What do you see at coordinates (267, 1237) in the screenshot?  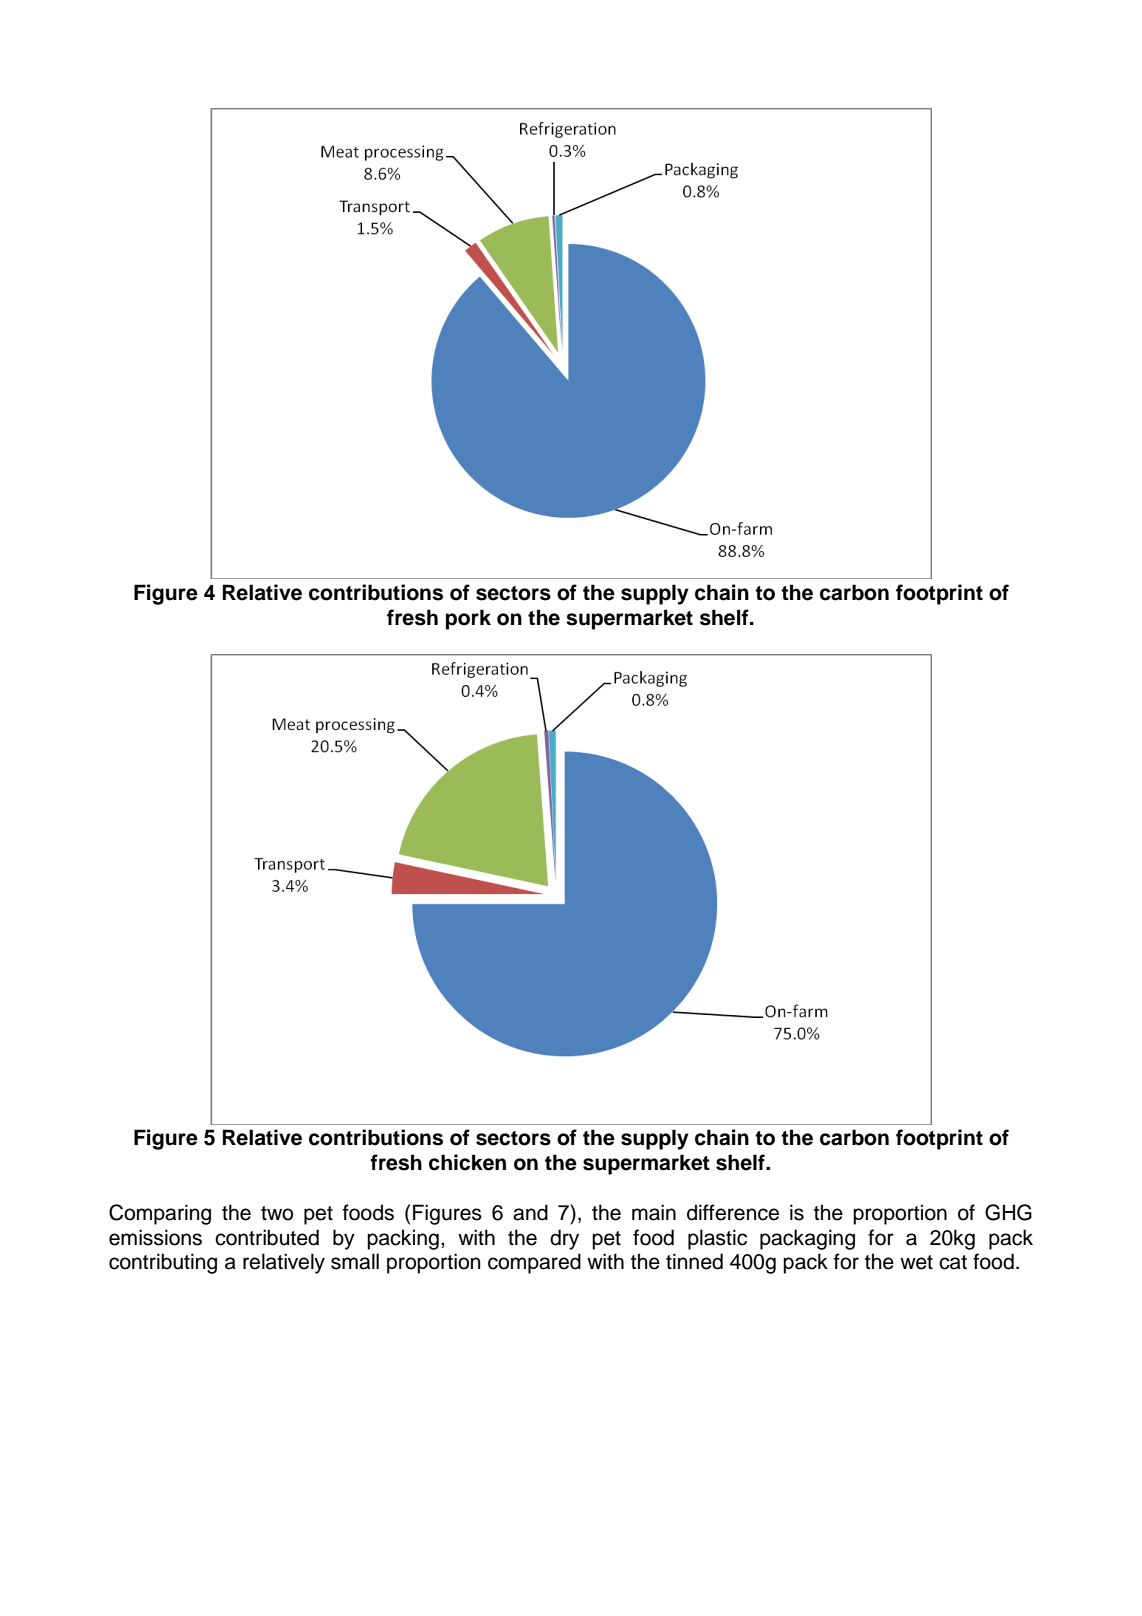 I see `contributed` at bounding box center [267, 1237].
